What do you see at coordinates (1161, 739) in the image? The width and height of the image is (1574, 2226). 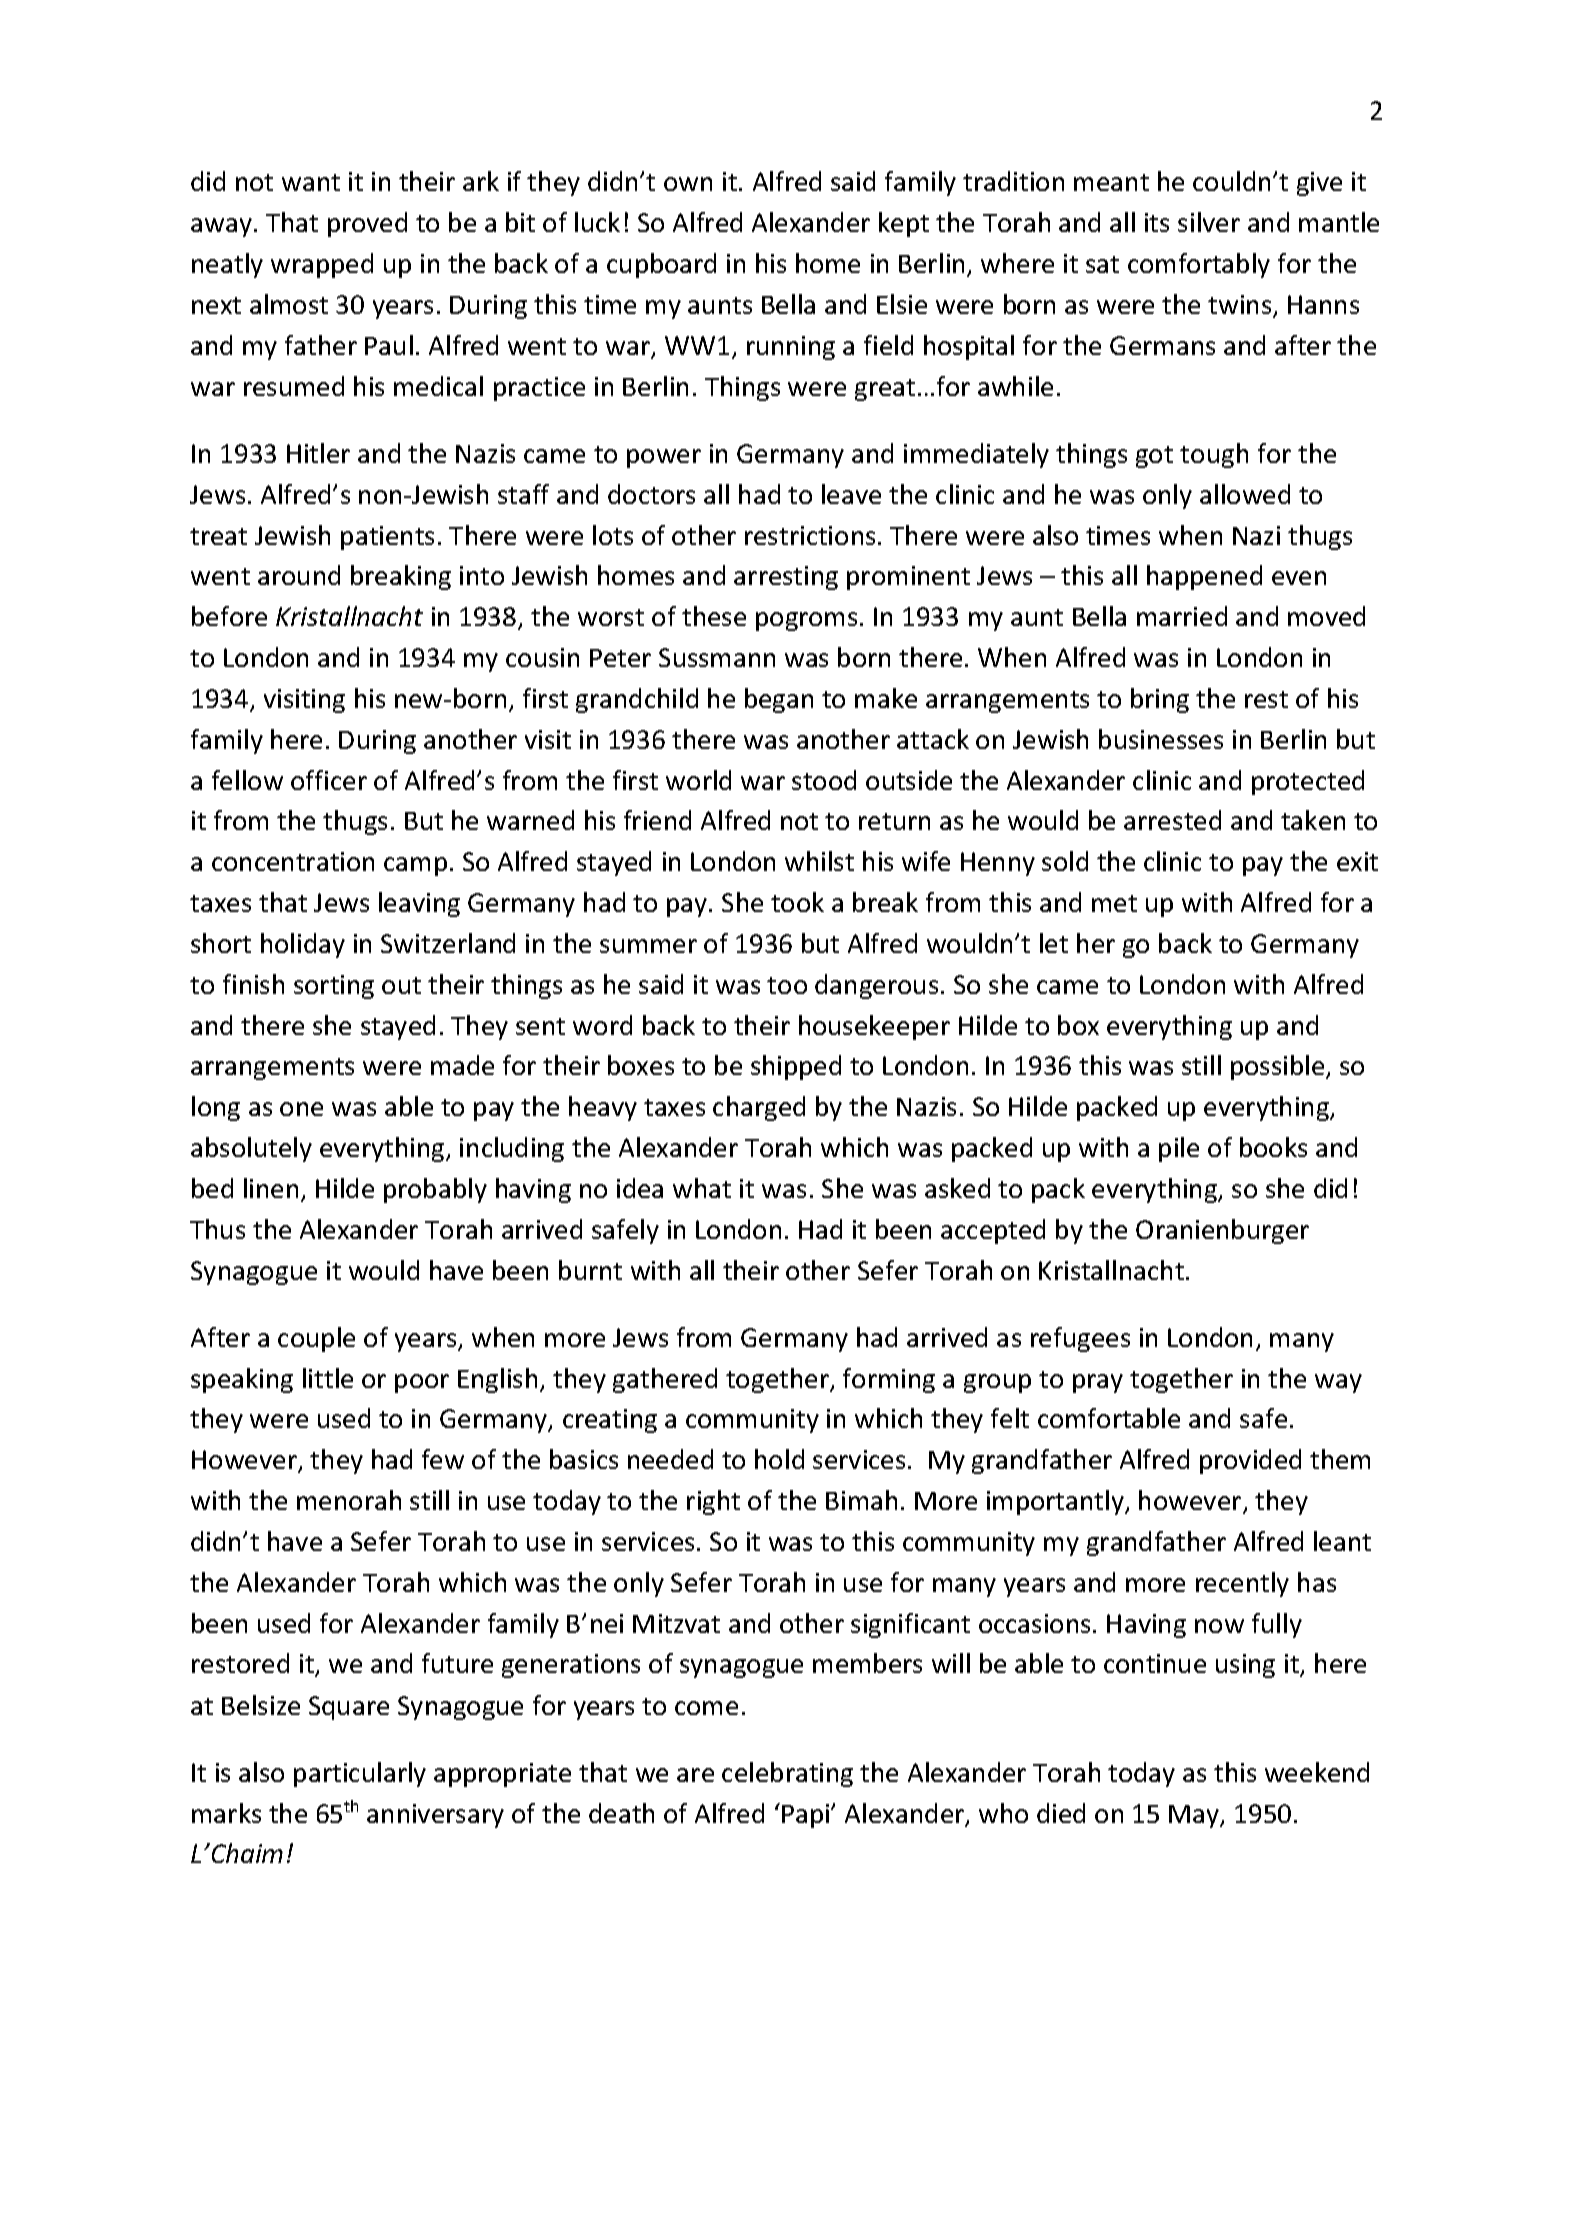 I see `businesses` at bounding box center [1161, 739].
